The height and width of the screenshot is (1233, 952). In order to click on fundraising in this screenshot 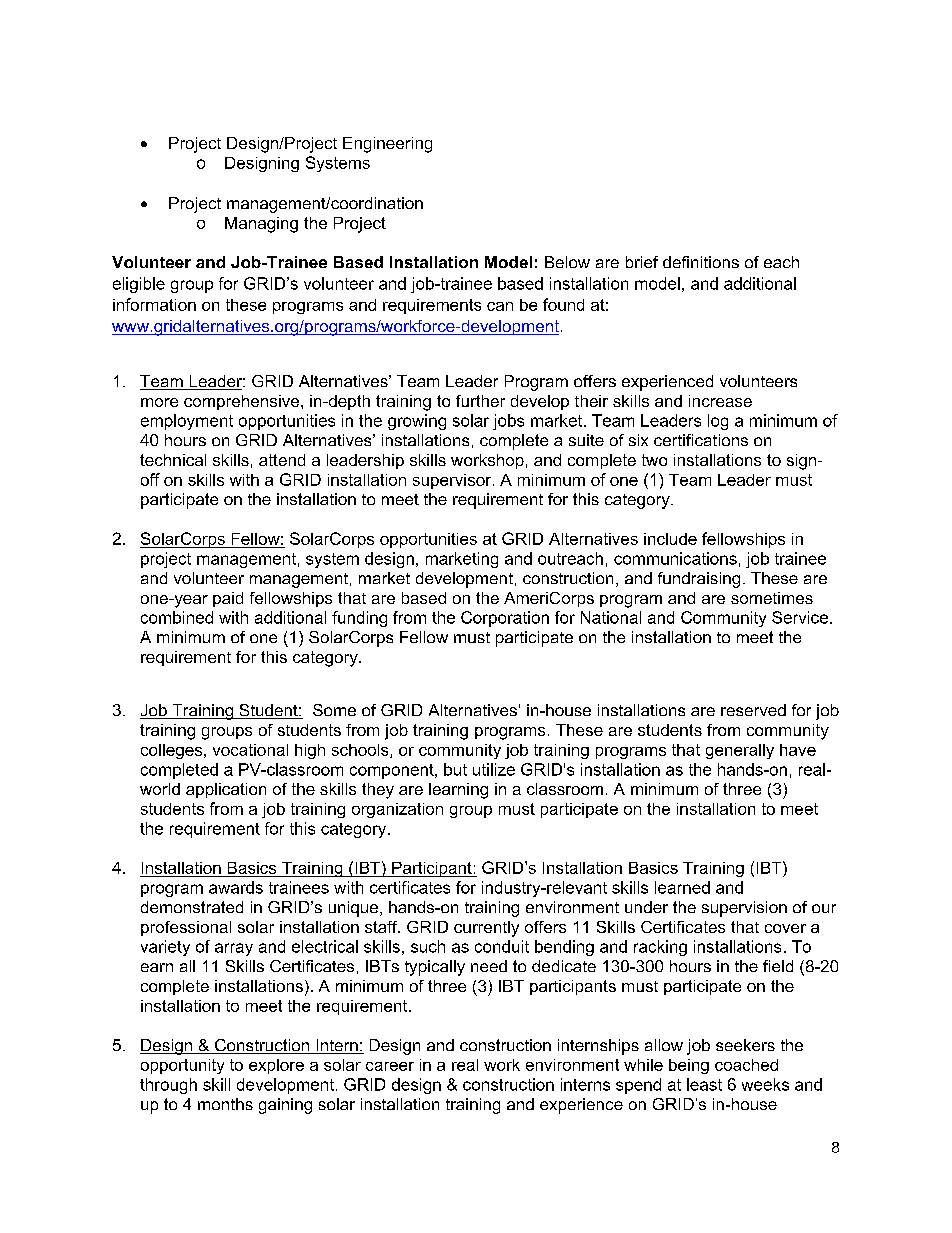, I will do `click(699, 580)`.
